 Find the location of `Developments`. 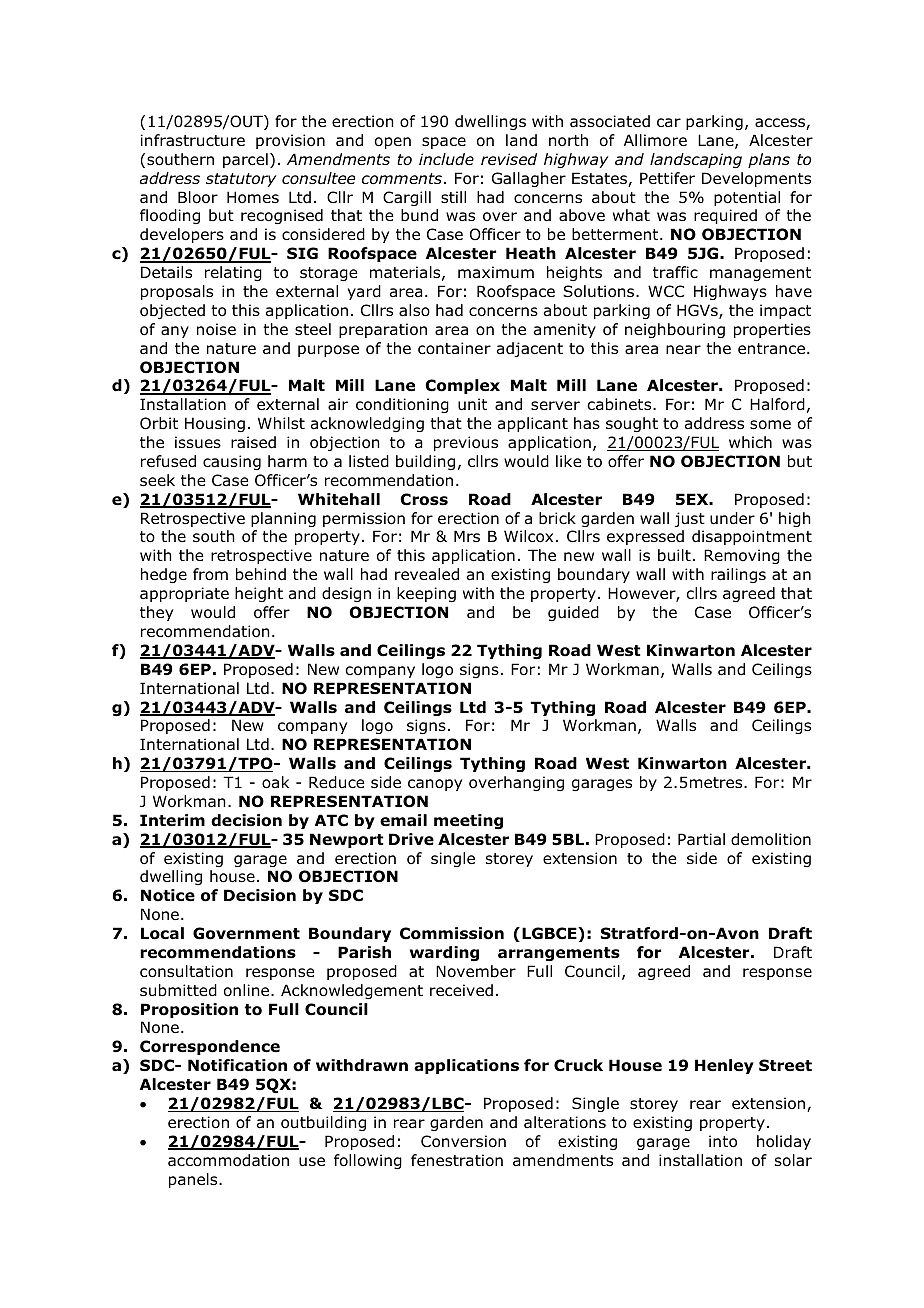

Developments is located at coordinates (756, 179).
